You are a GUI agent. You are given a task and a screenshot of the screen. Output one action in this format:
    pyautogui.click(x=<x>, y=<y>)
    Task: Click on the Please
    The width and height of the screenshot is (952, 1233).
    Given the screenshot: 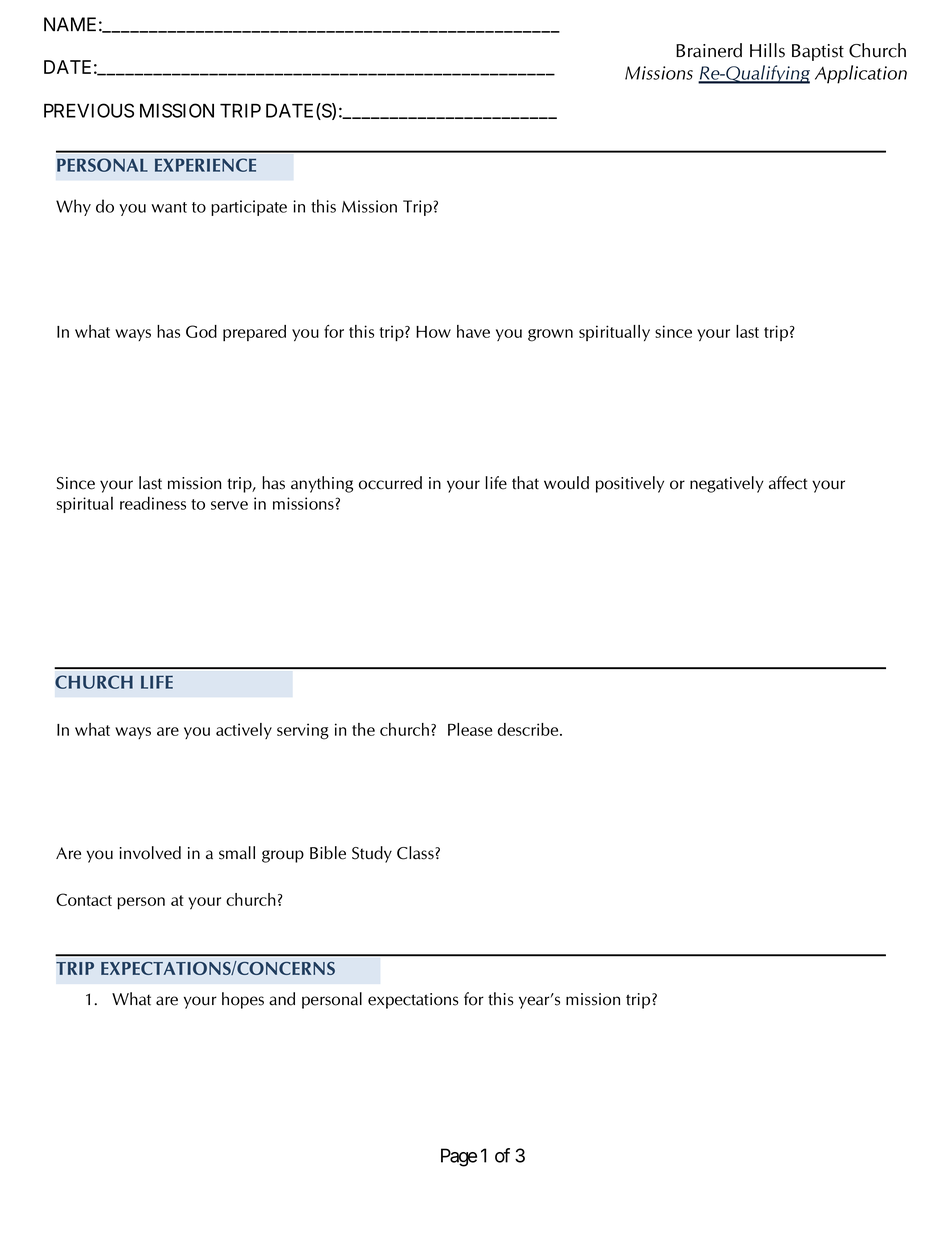 What is the action you would take?
    pyautogui.click(x=470, y=729)
